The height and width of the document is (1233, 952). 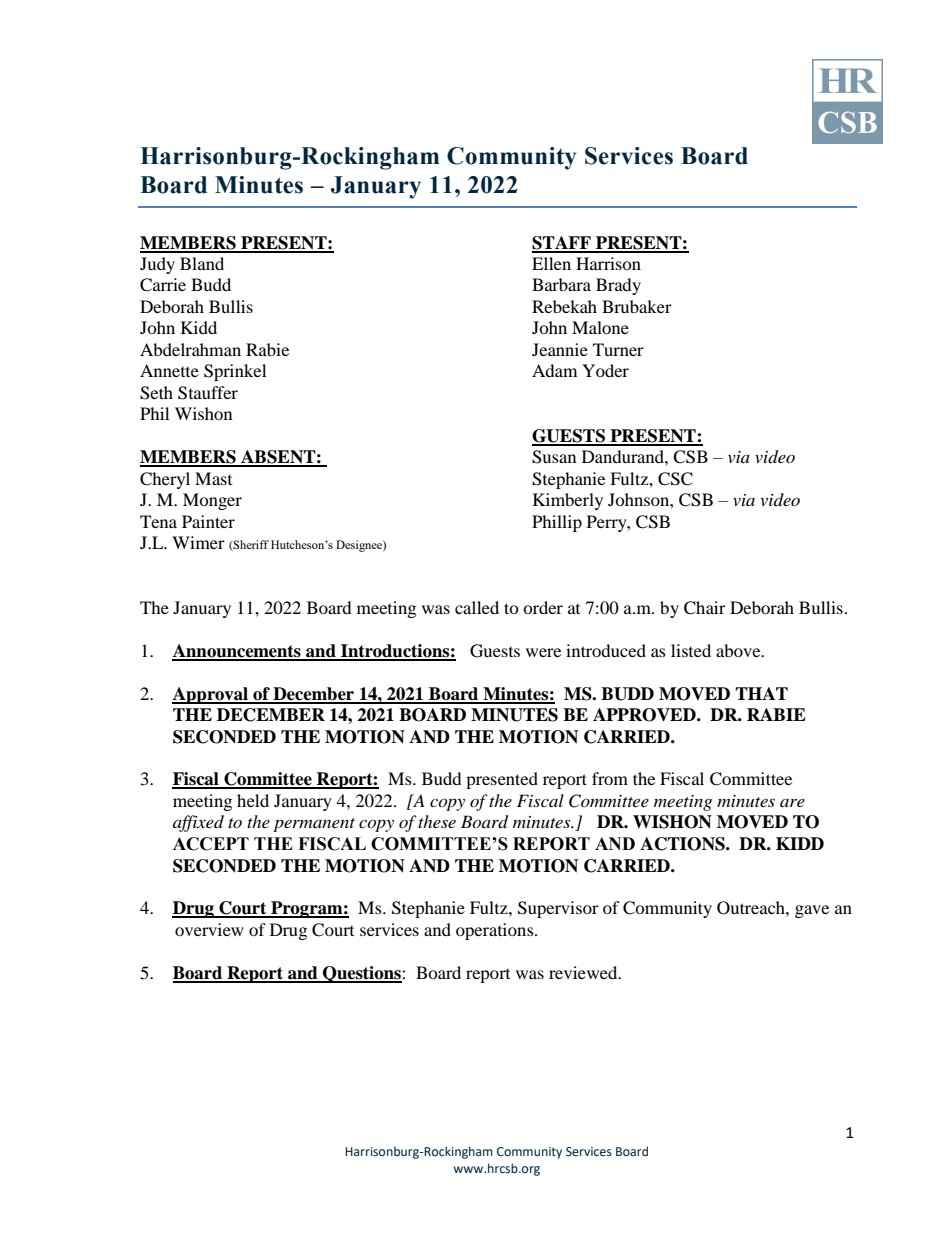 What do you see at coordinates (761, 693) in the document?
I see `THAT` at bounding box center [761, 693].
